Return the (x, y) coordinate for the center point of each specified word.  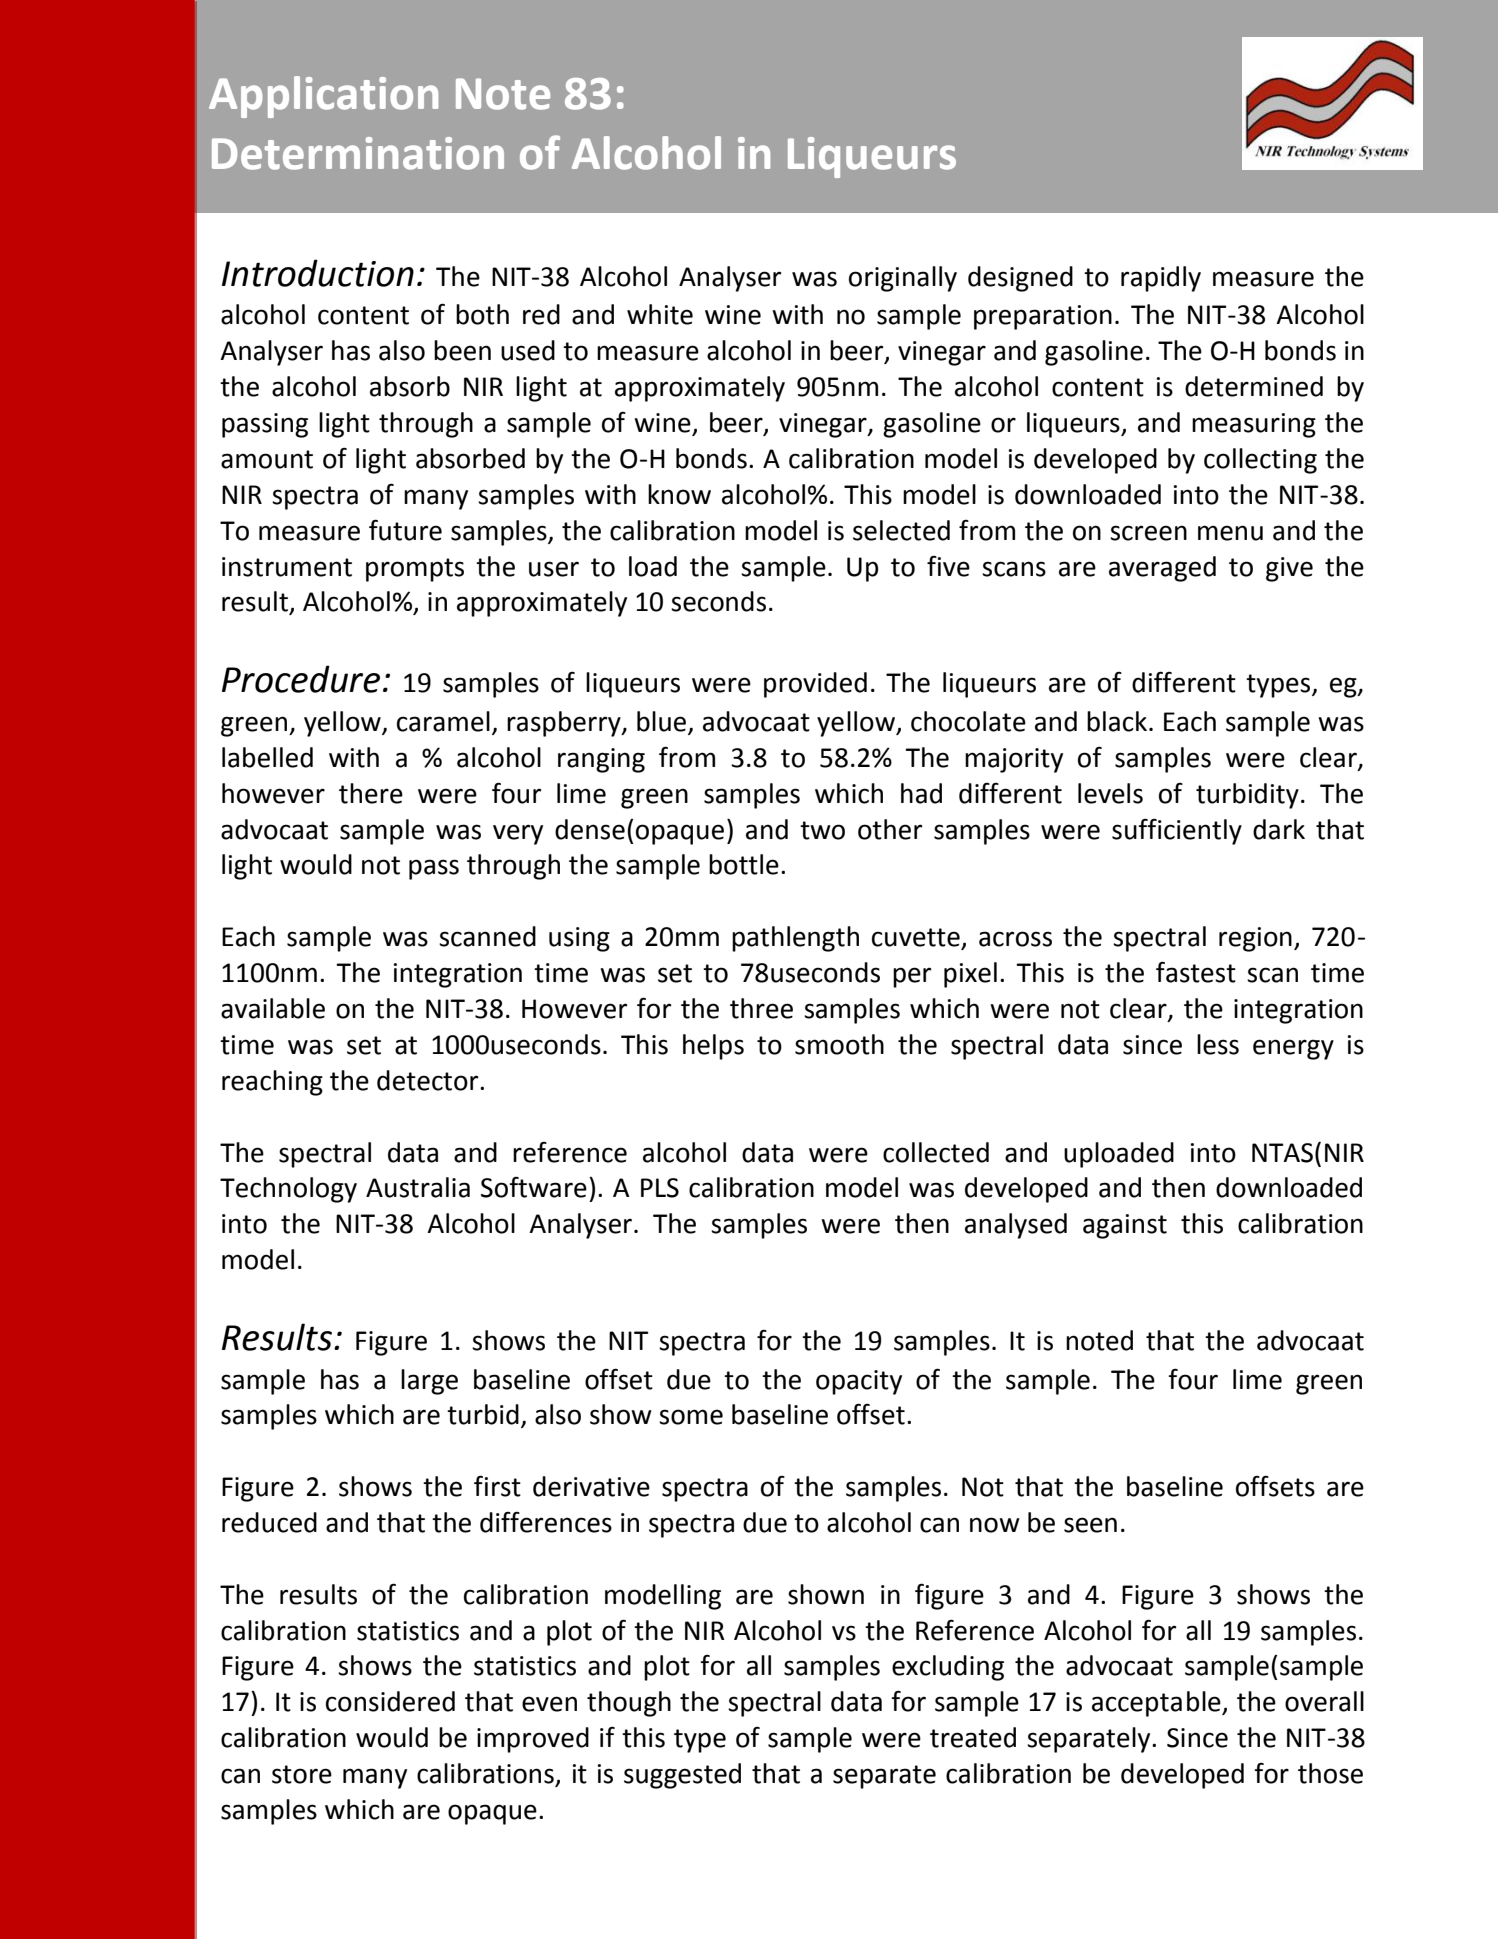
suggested (682, 1776)
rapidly (1161, 279)
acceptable (1157, 1704)
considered (390, 1701)
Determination (358, 153)
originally (903, 279)
